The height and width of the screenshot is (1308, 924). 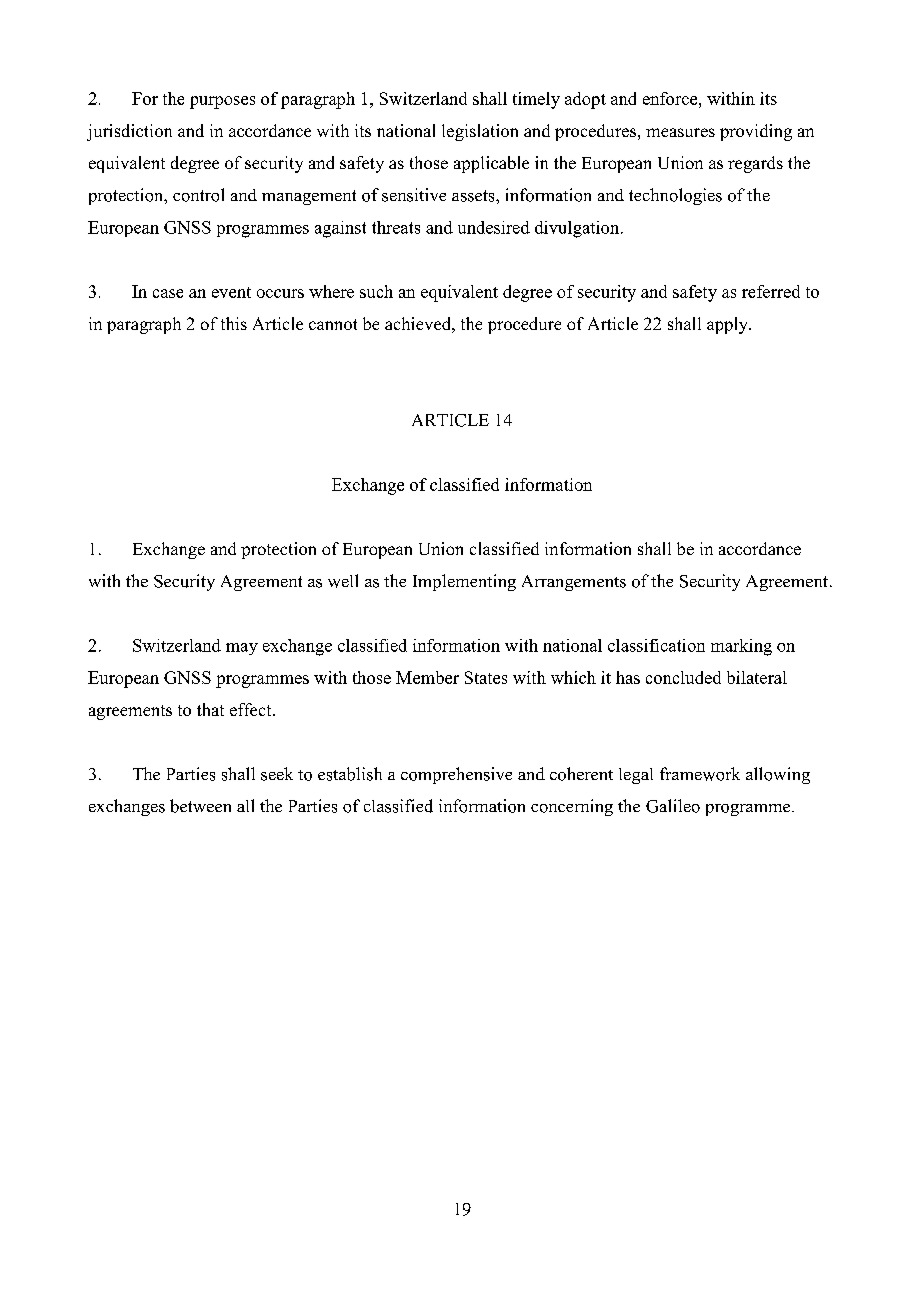 What do you see at coordinates (680, 132) in the screenshot?
I see `measures` at bounding box center [680, 132].
